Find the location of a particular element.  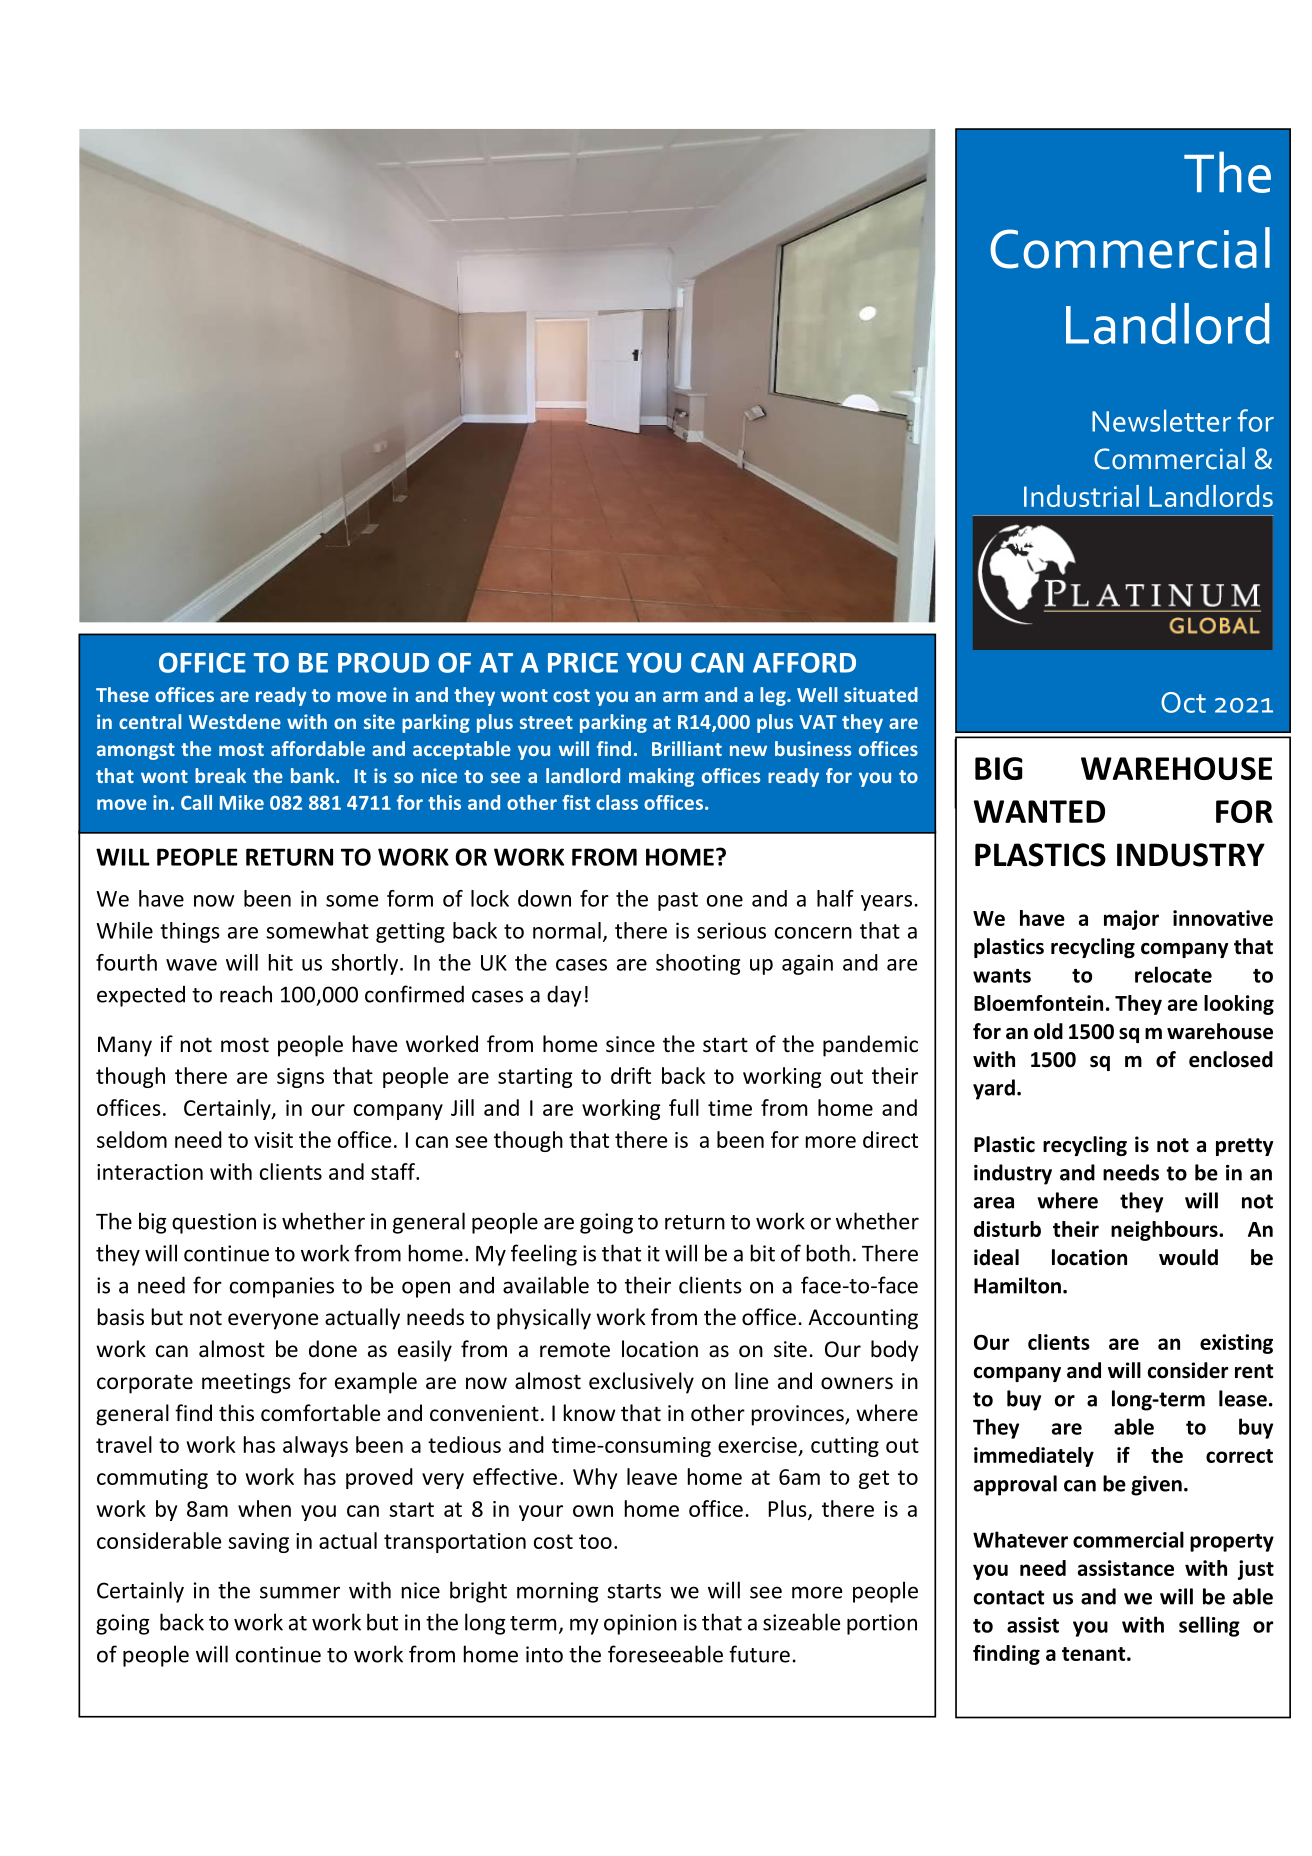

WANTED is located at coordinates (1039, 811).
